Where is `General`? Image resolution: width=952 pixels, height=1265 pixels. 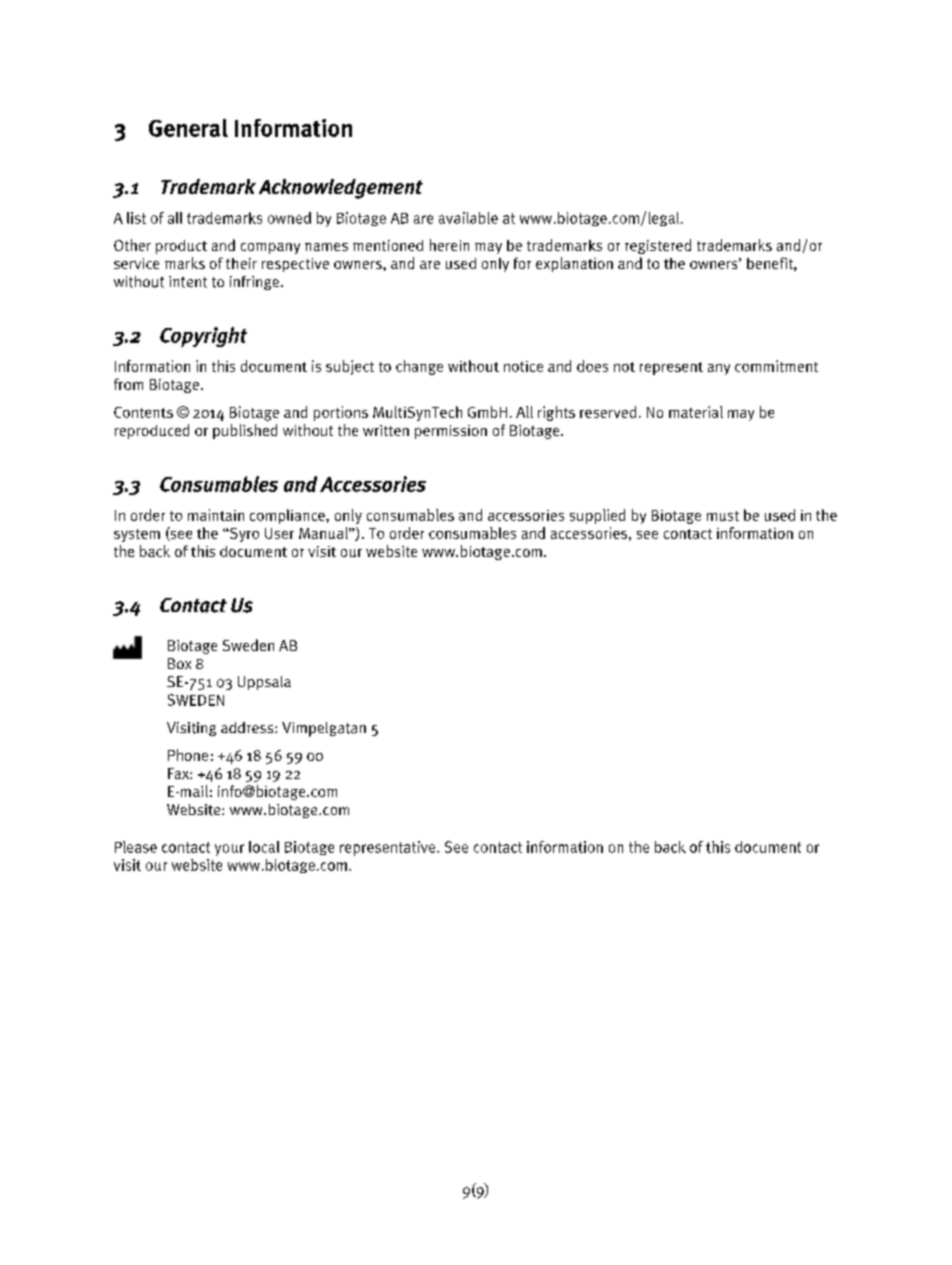 General is located at coordinates (188, 128).
